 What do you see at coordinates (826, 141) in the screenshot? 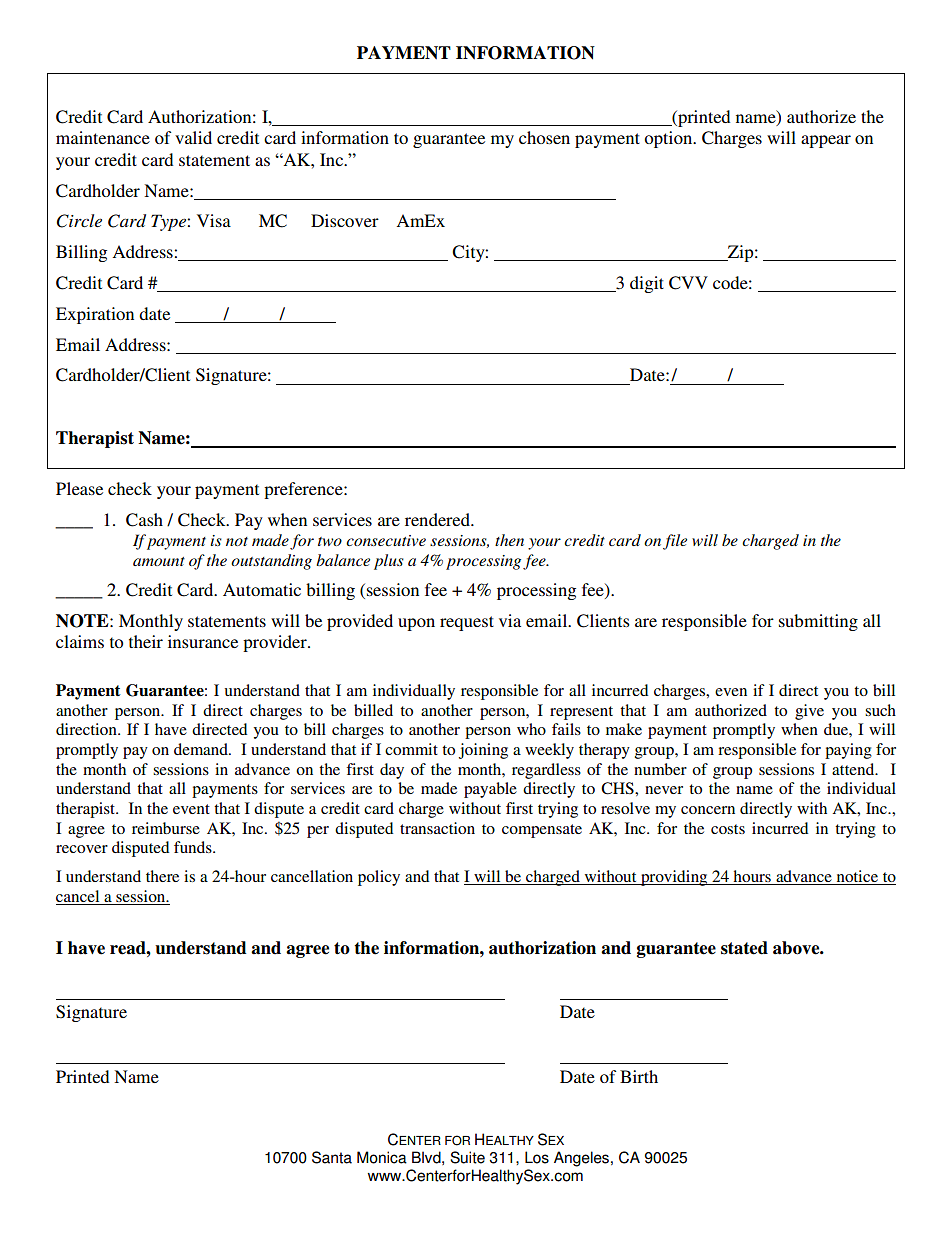
I see `appear` at bounding box center [826, 141].
